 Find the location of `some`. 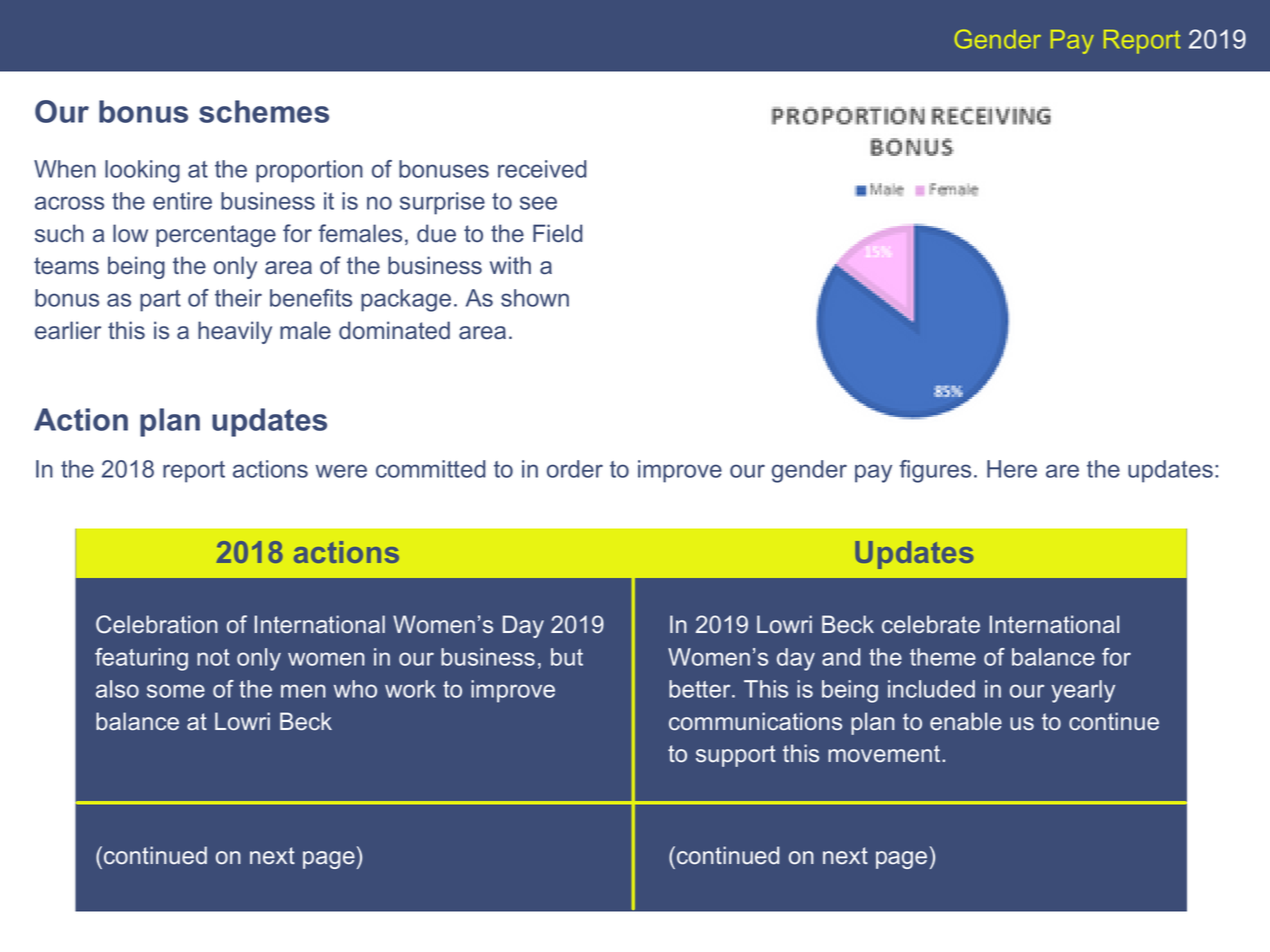

some is located at coordinates (176, 691).
